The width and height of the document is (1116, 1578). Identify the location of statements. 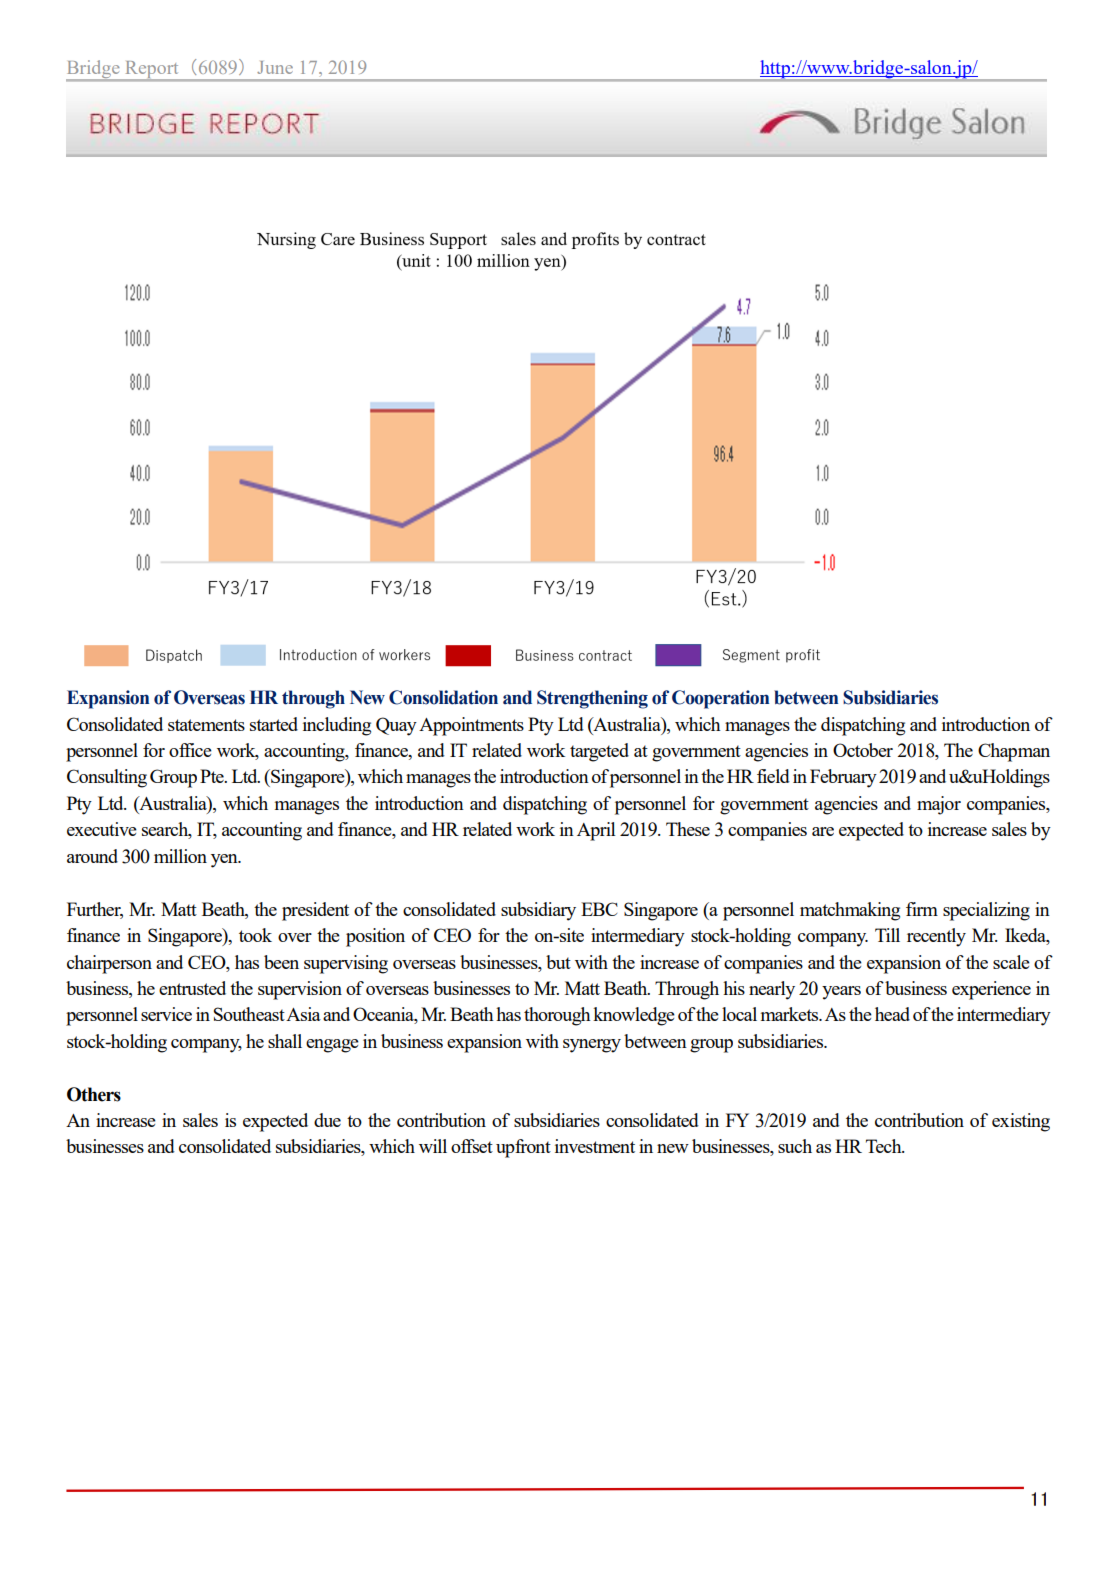
(206, 725).
